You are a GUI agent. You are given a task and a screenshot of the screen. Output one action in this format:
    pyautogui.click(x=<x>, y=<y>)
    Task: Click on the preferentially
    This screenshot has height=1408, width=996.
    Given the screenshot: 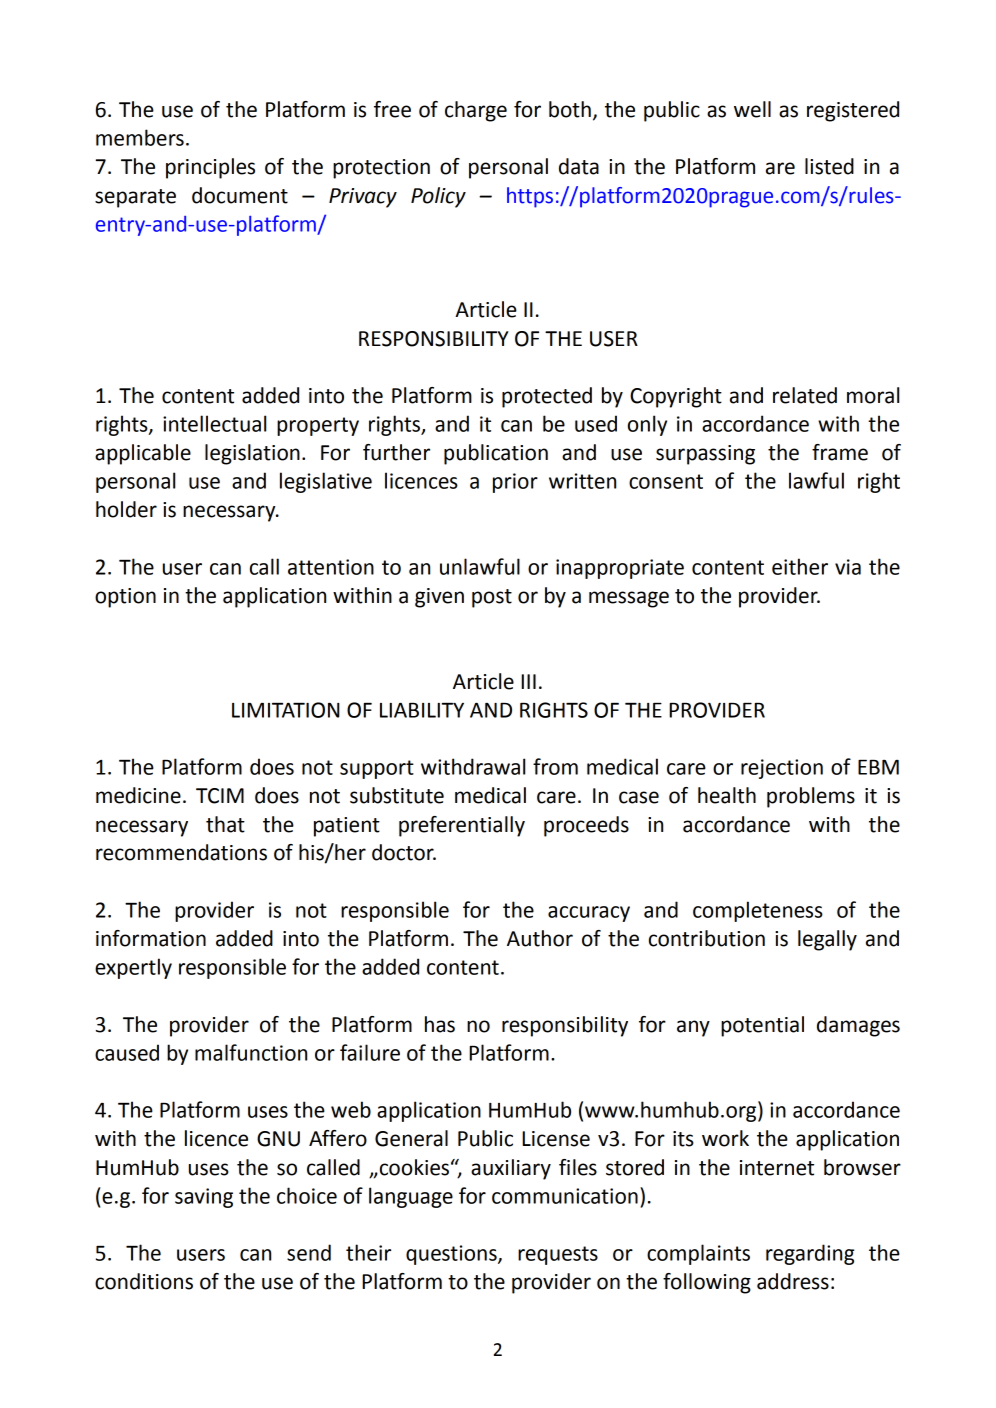 What is the action you would take?
    pyautogui.click(x=462, y=826)
